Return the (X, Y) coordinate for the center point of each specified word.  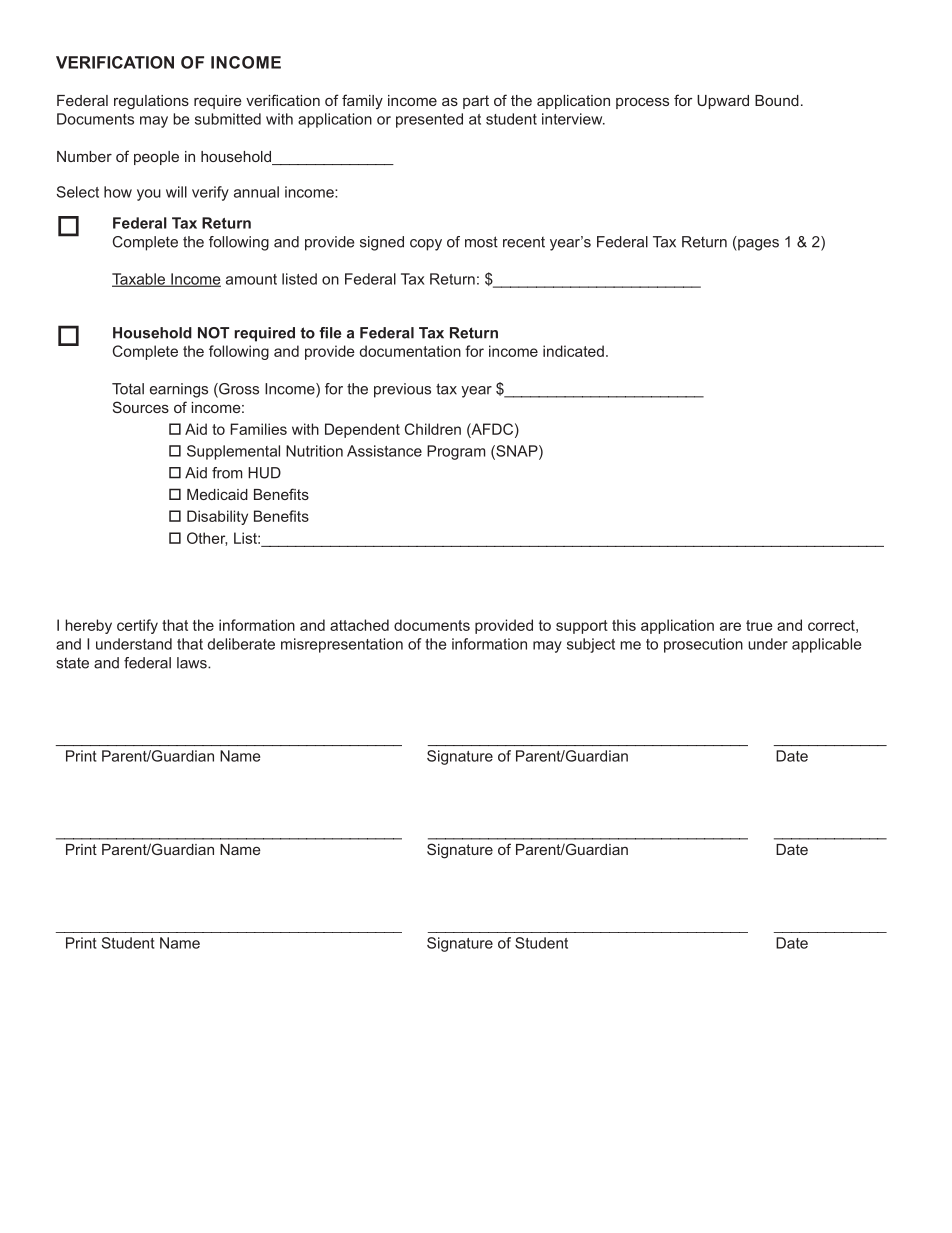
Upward (723, 102)
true (759, 625)
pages (757, 245)
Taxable (139, 280)
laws (193, 663)
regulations (151, 102)
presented (429, 120)
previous (402, 390)
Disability (217, 517)
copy (426, 245)
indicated (573, 351)
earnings (179, 390)
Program (456, 452)
